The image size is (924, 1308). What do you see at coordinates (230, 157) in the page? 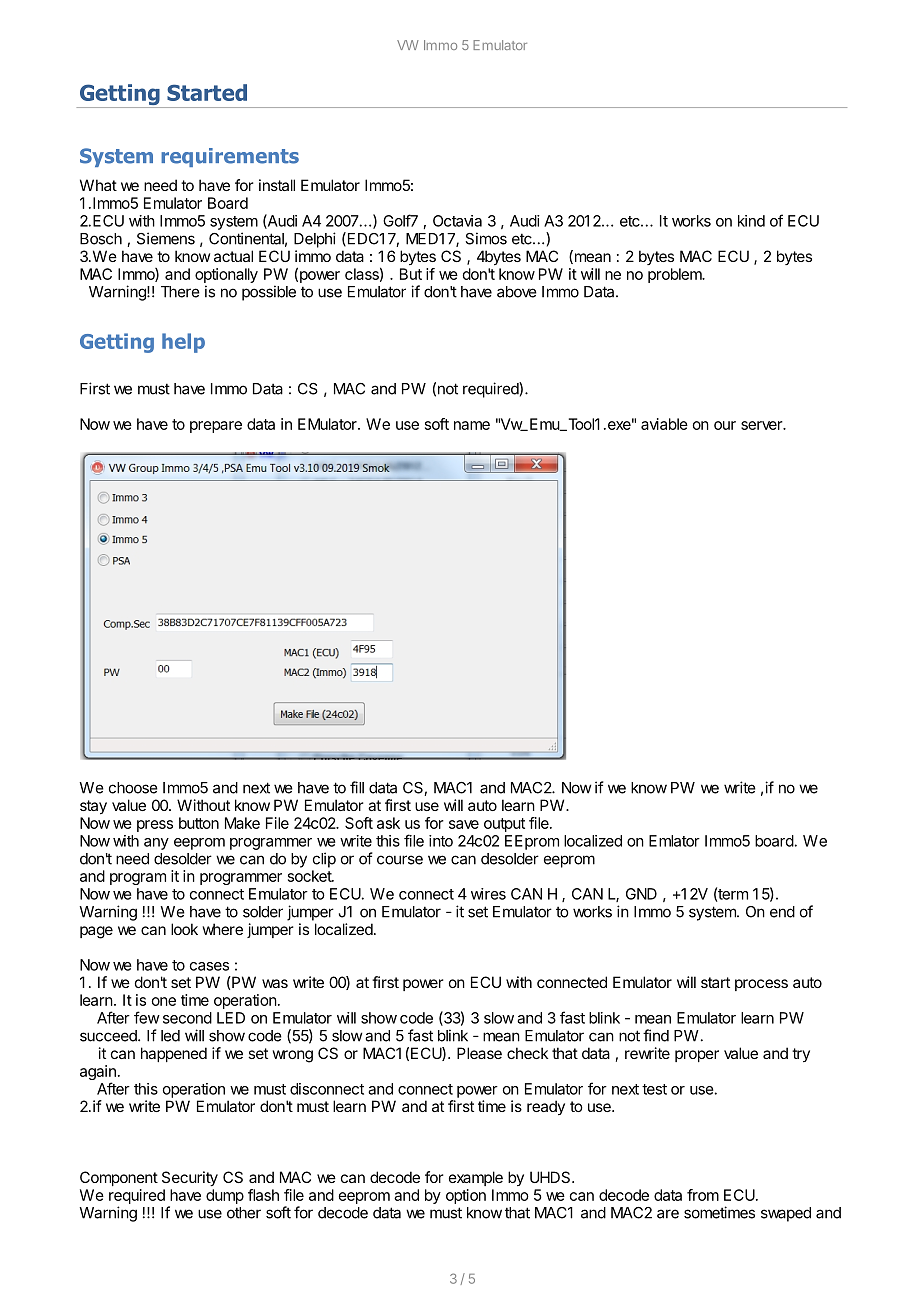
I see `requirements` at bounding box center [230, 157].
